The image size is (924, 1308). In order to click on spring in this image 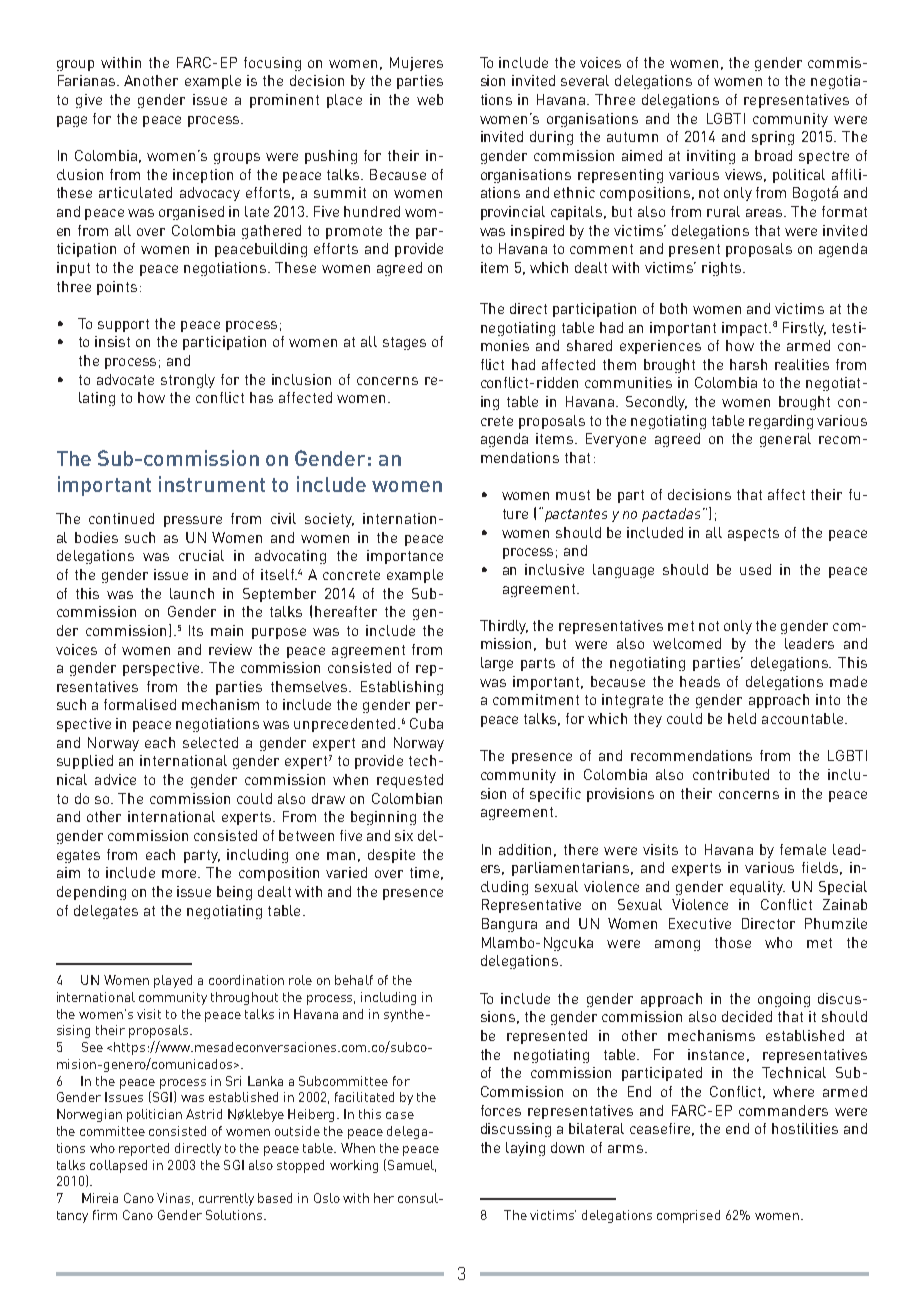, I will do `click(773, 138)`.
